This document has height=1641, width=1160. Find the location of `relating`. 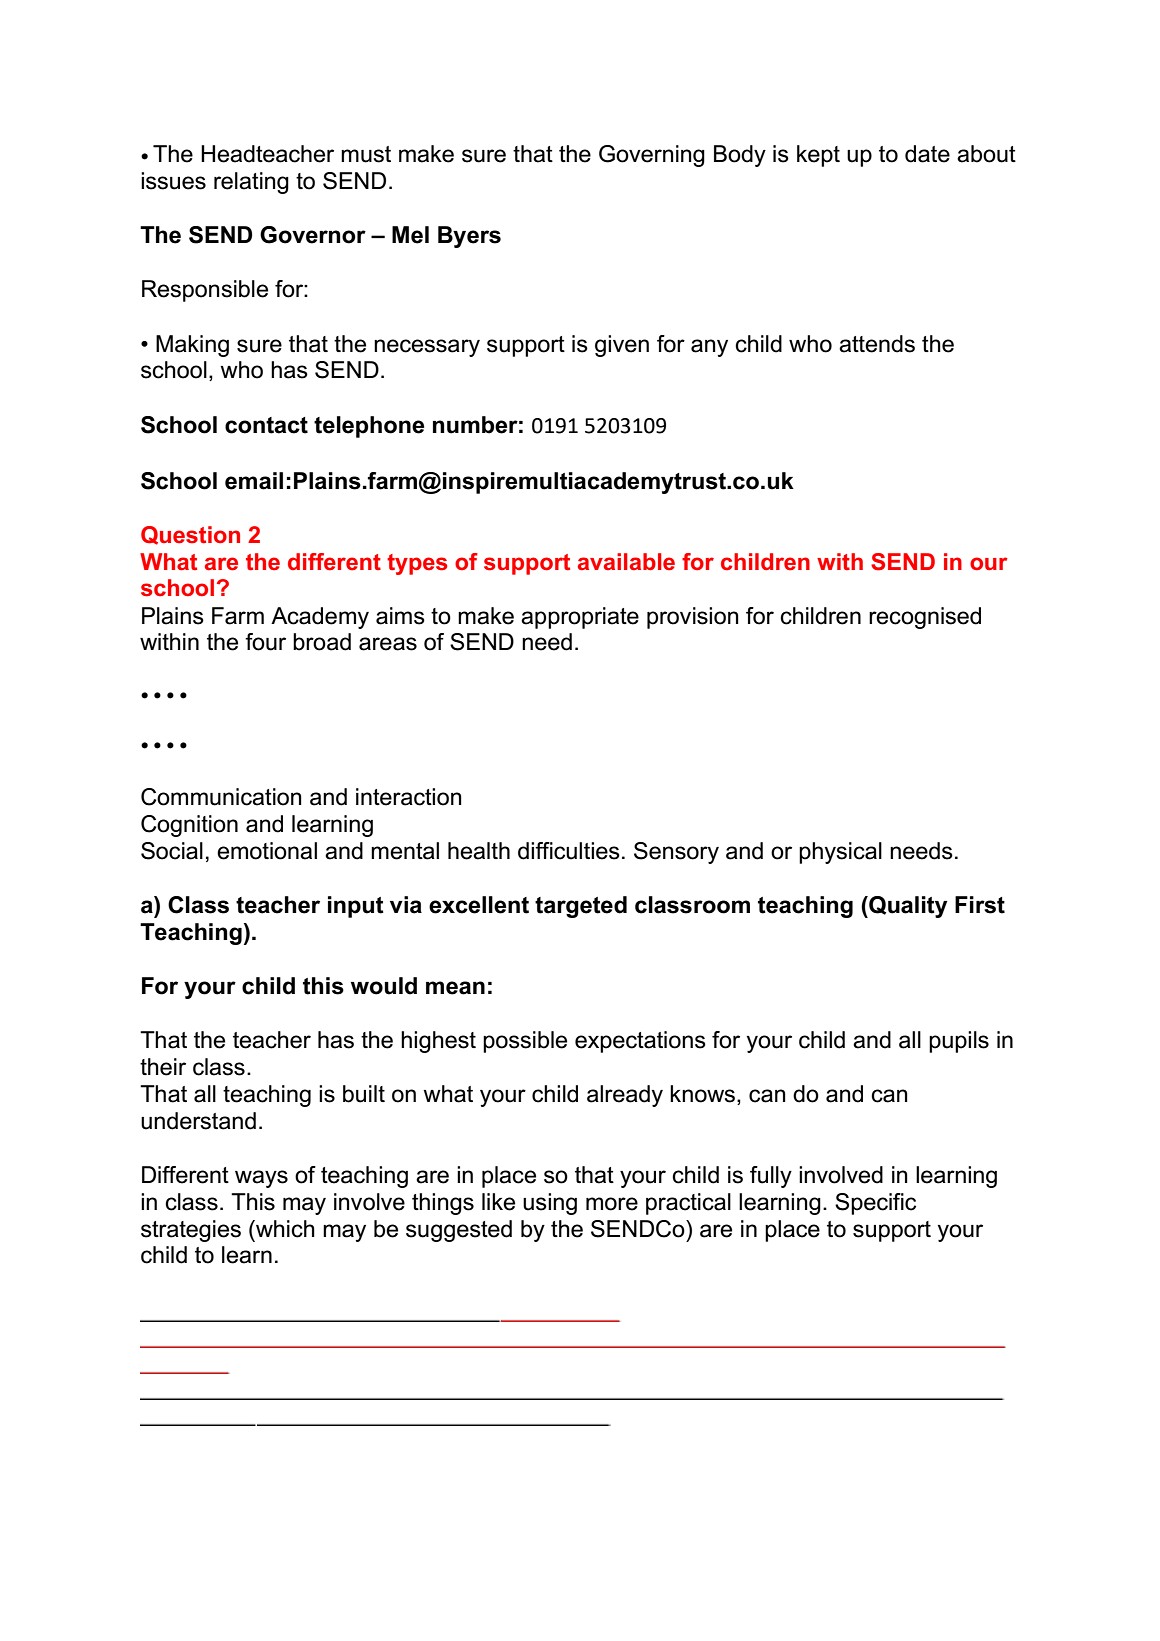

relating is located at coordinates (251, 183).
